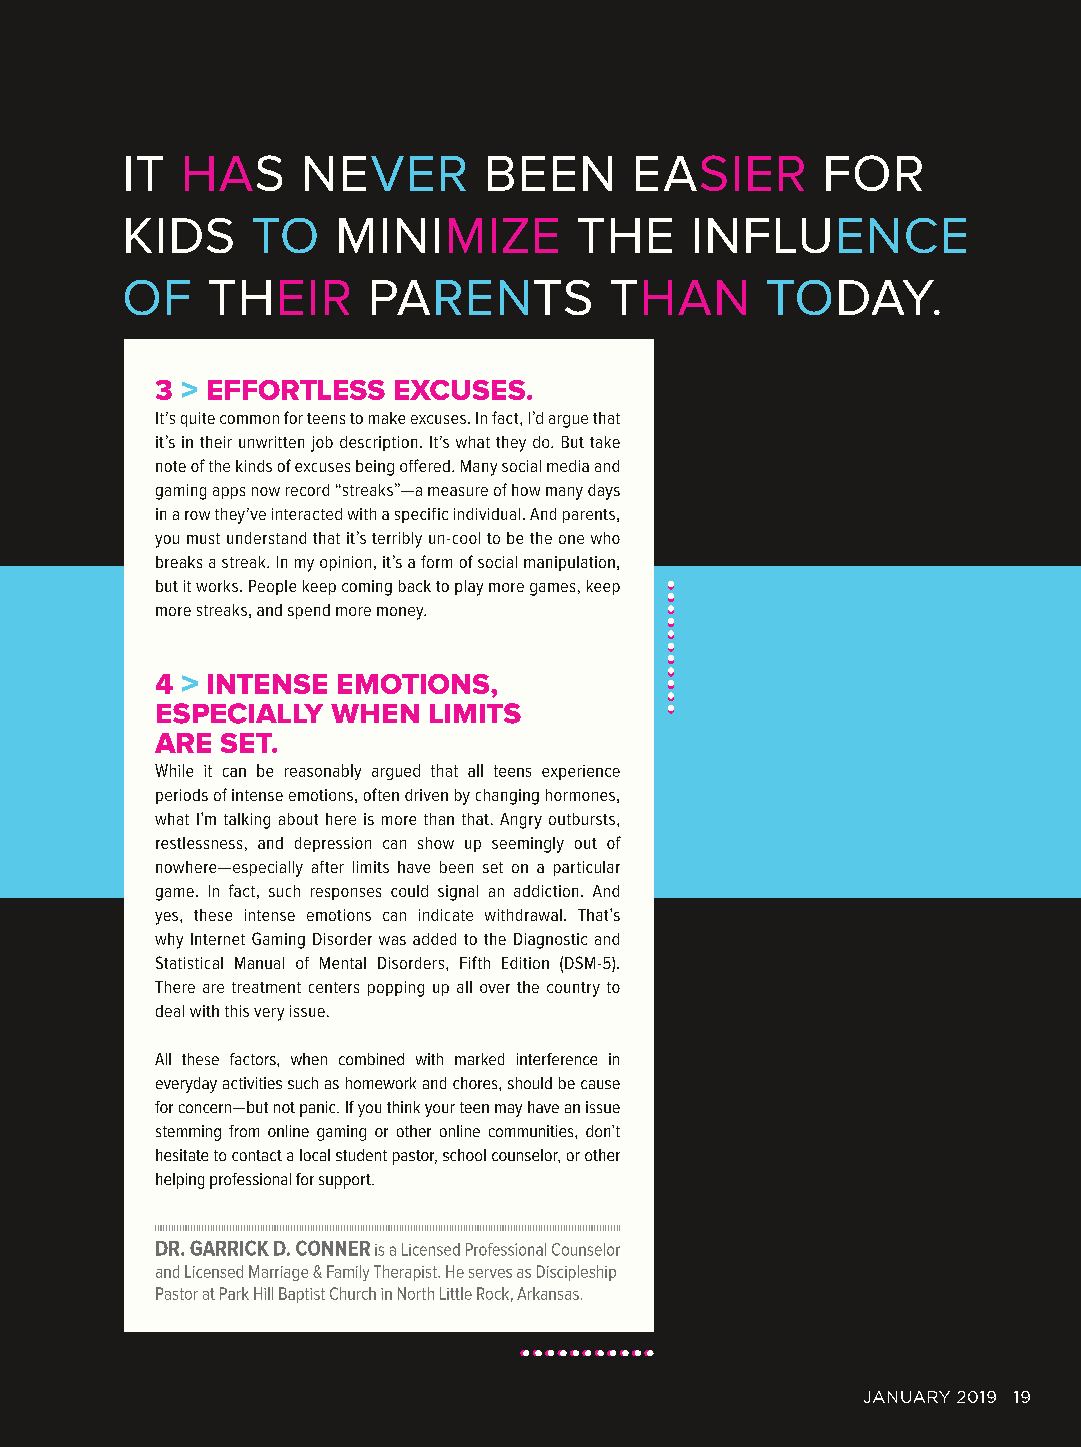 This document has height=1447, width=1081. Describe the element at coordinates (581, 772) in the document. I see `experience` at that location.
